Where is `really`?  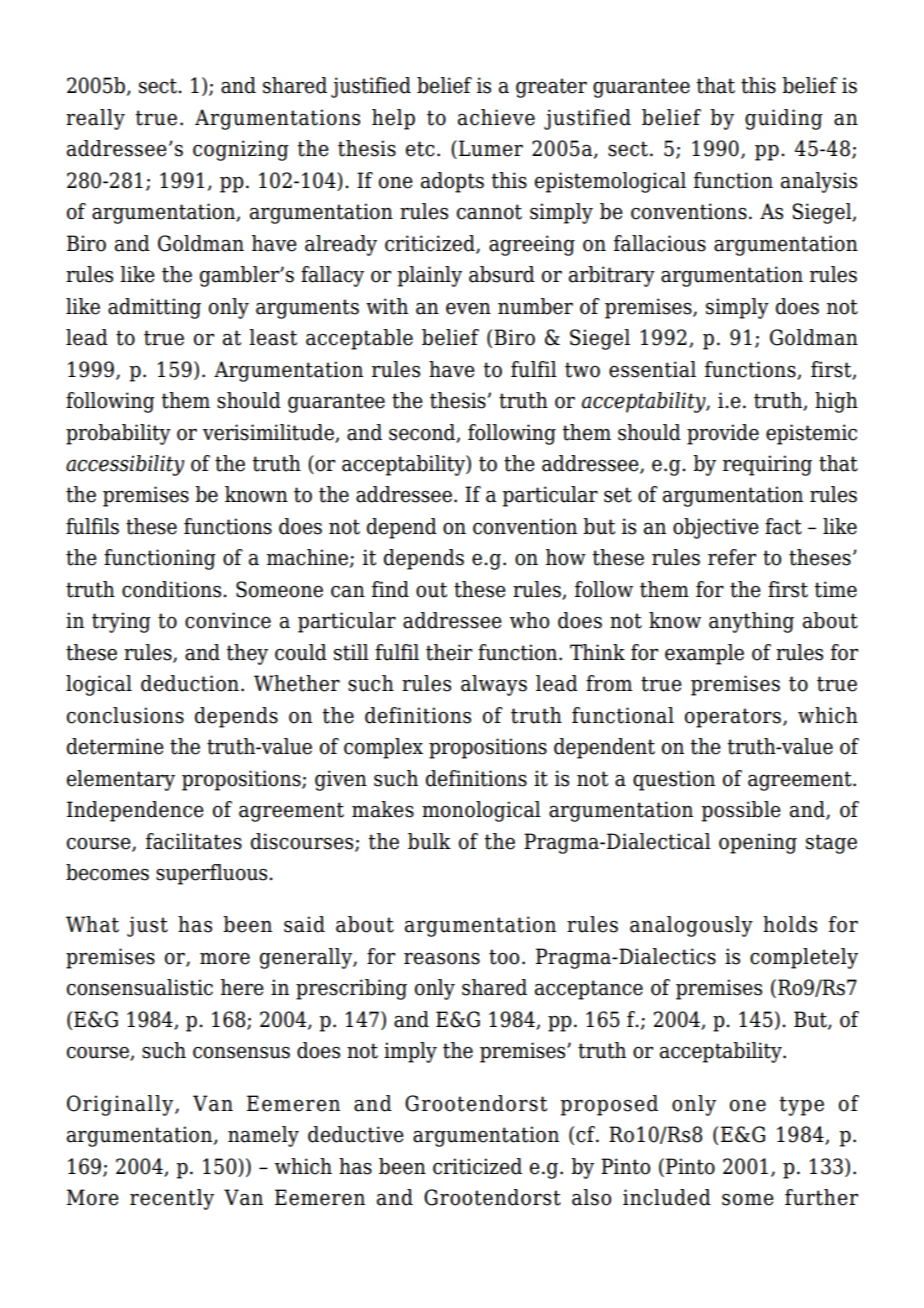
really is located at coordinates (95, 119).
